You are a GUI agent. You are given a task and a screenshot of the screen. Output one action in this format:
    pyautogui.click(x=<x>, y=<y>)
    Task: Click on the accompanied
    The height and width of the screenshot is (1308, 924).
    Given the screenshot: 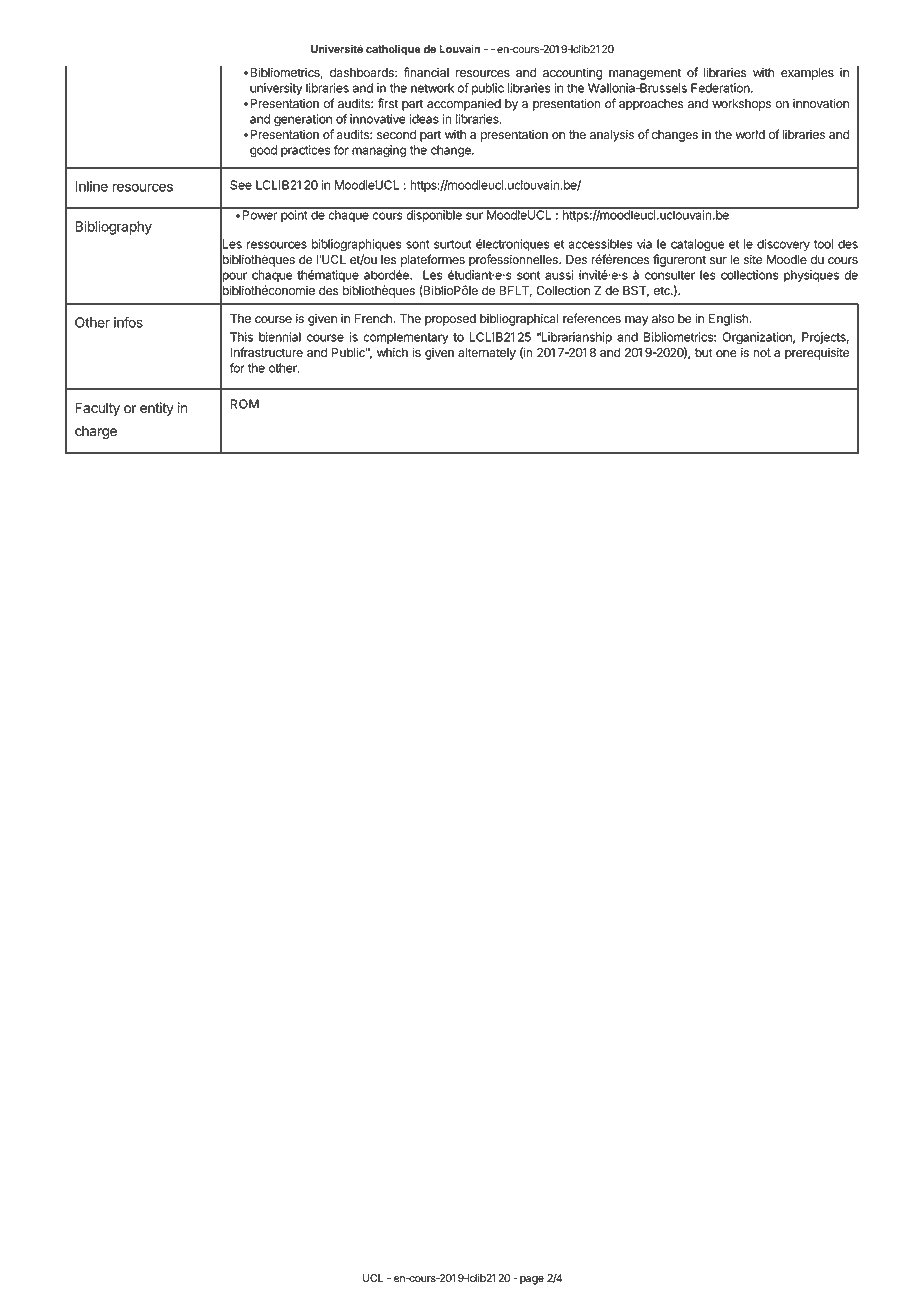 What is the action you would take?
    pyautogui.click(x=464, y=104)
